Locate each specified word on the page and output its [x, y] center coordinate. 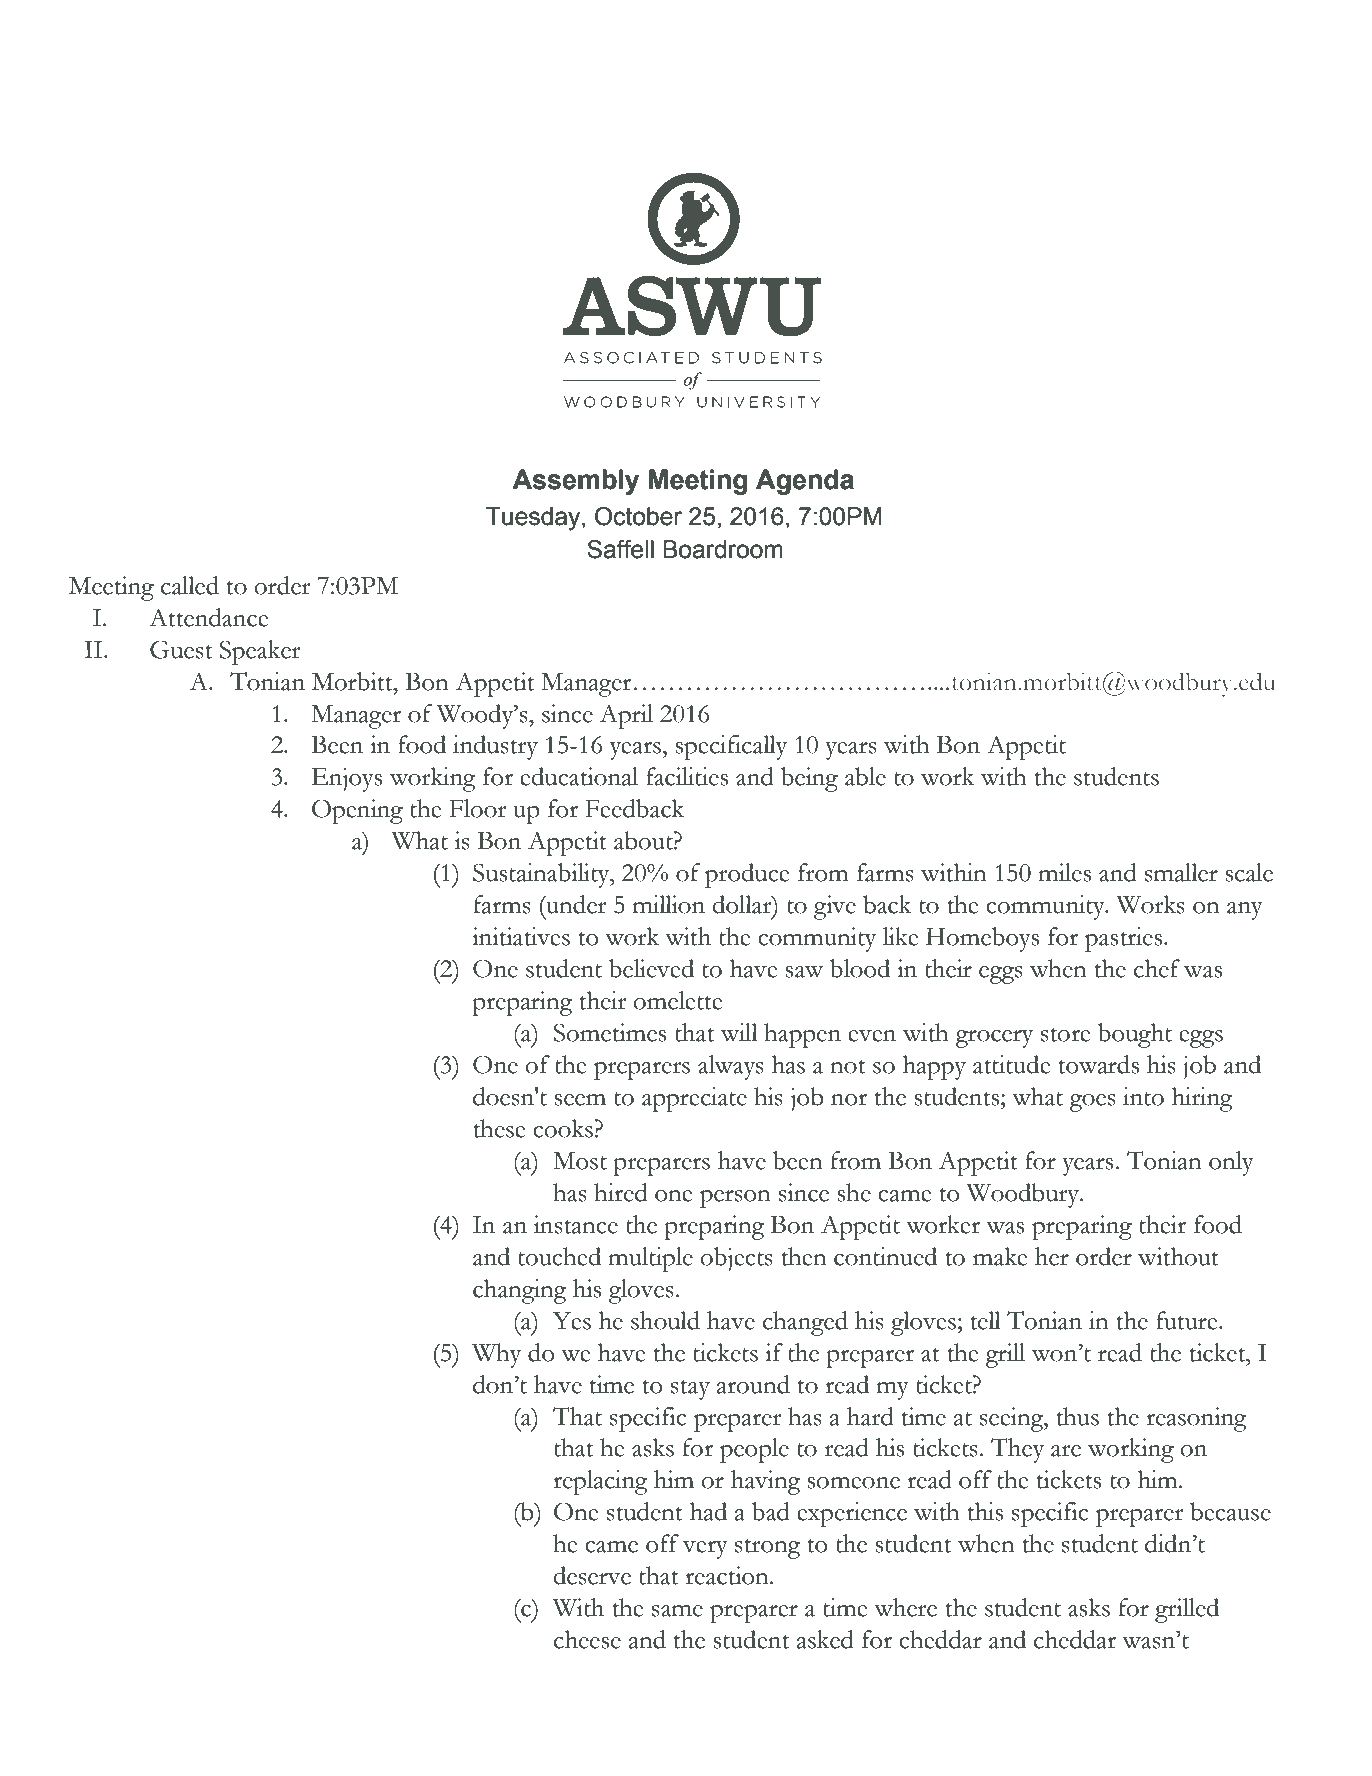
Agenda [805, 482]
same [677, 1611]
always [731, 1067]
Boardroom [723, 549]
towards [1098, 1064]
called [190, 585]
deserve [592, 1575]
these [499, 1128]
